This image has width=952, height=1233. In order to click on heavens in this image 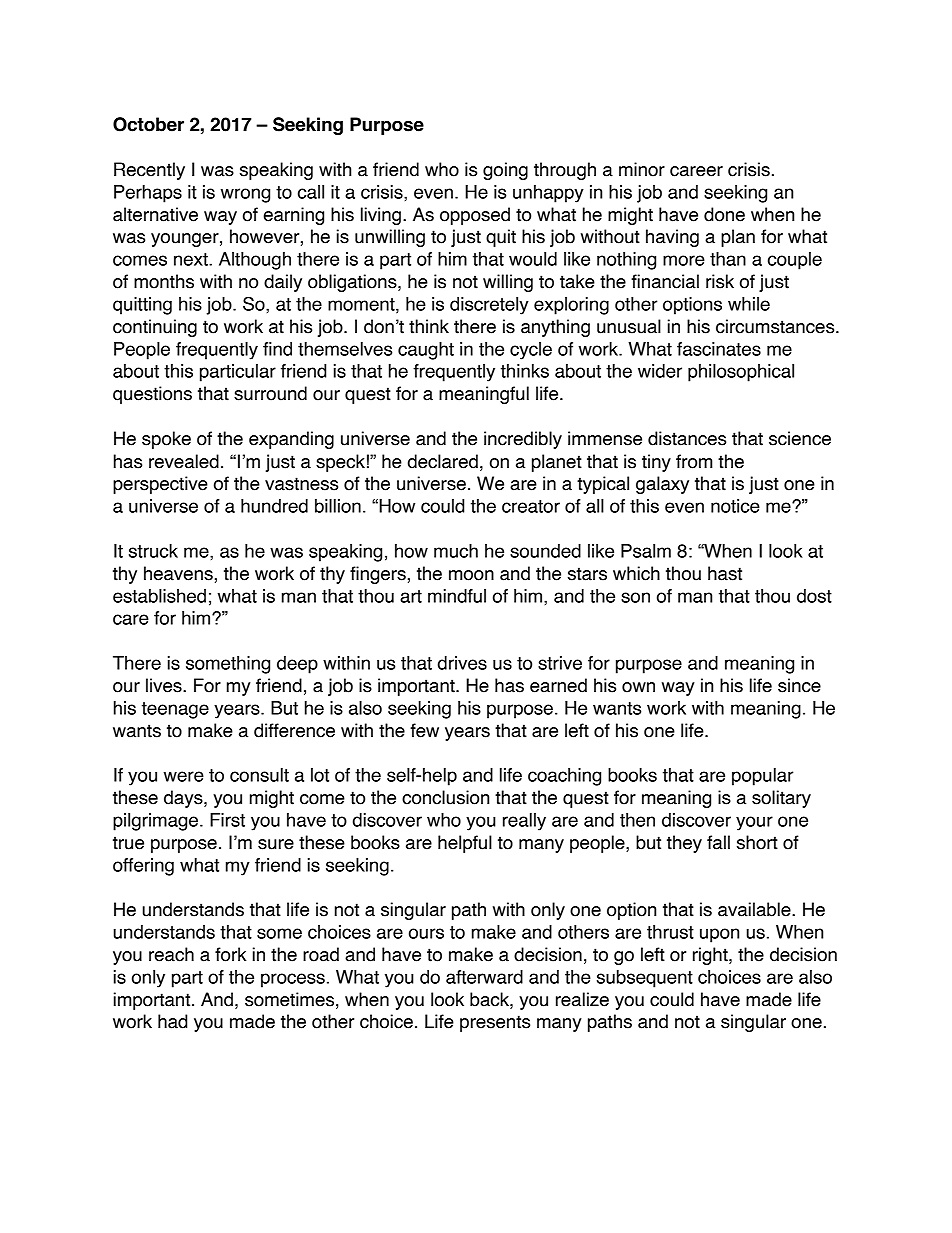, I will do `click(178, 573)`.
